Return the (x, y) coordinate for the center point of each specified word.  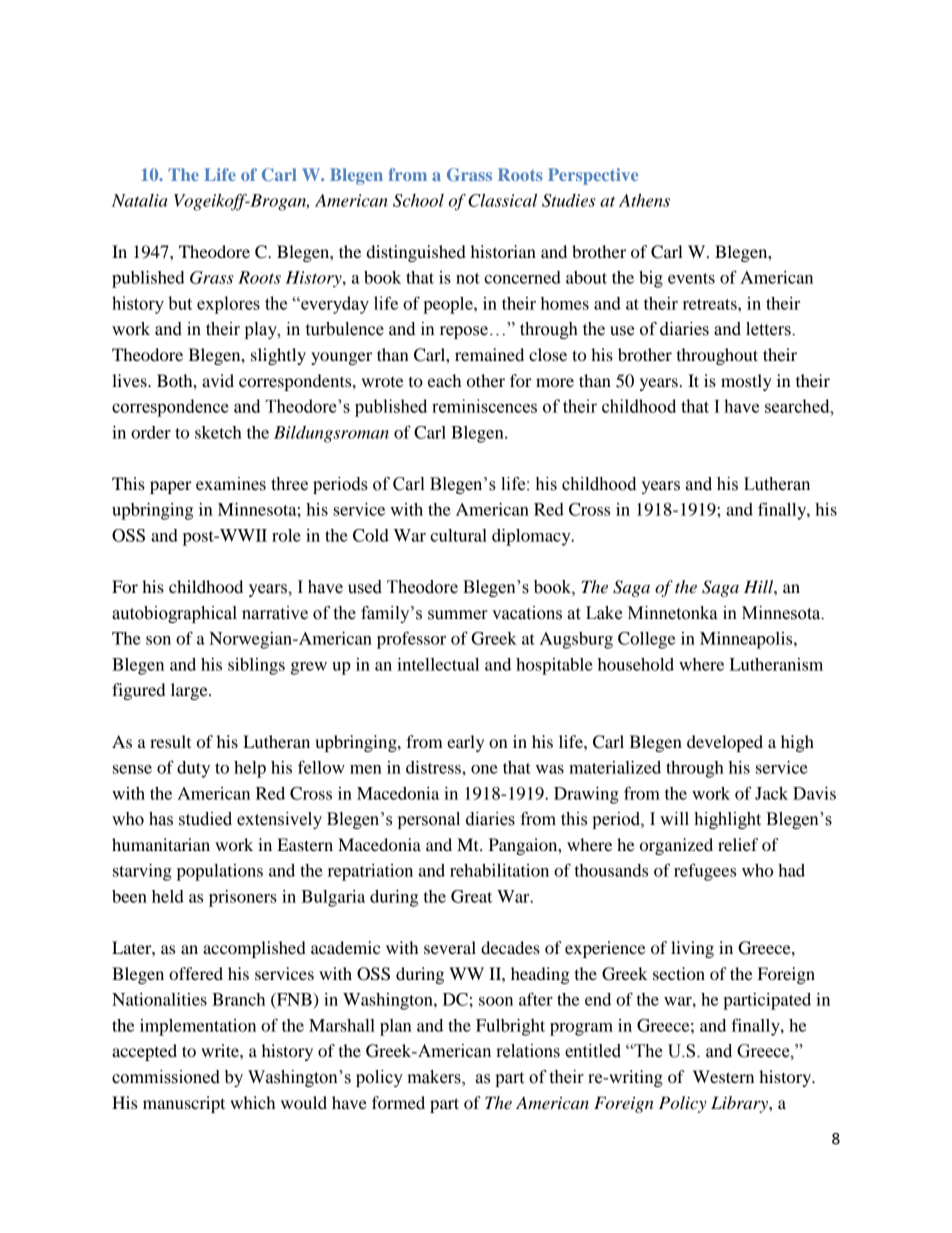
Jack (771, 793)
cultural (458, 535)
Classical (502, 200)
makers (435, 1078)
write (221, 1050)
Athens (644, 200)
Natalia (139, 200)
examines (231, 484)
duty (193, 769)
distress (434, 767)
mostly (746, 382)
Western (723, 1076)
